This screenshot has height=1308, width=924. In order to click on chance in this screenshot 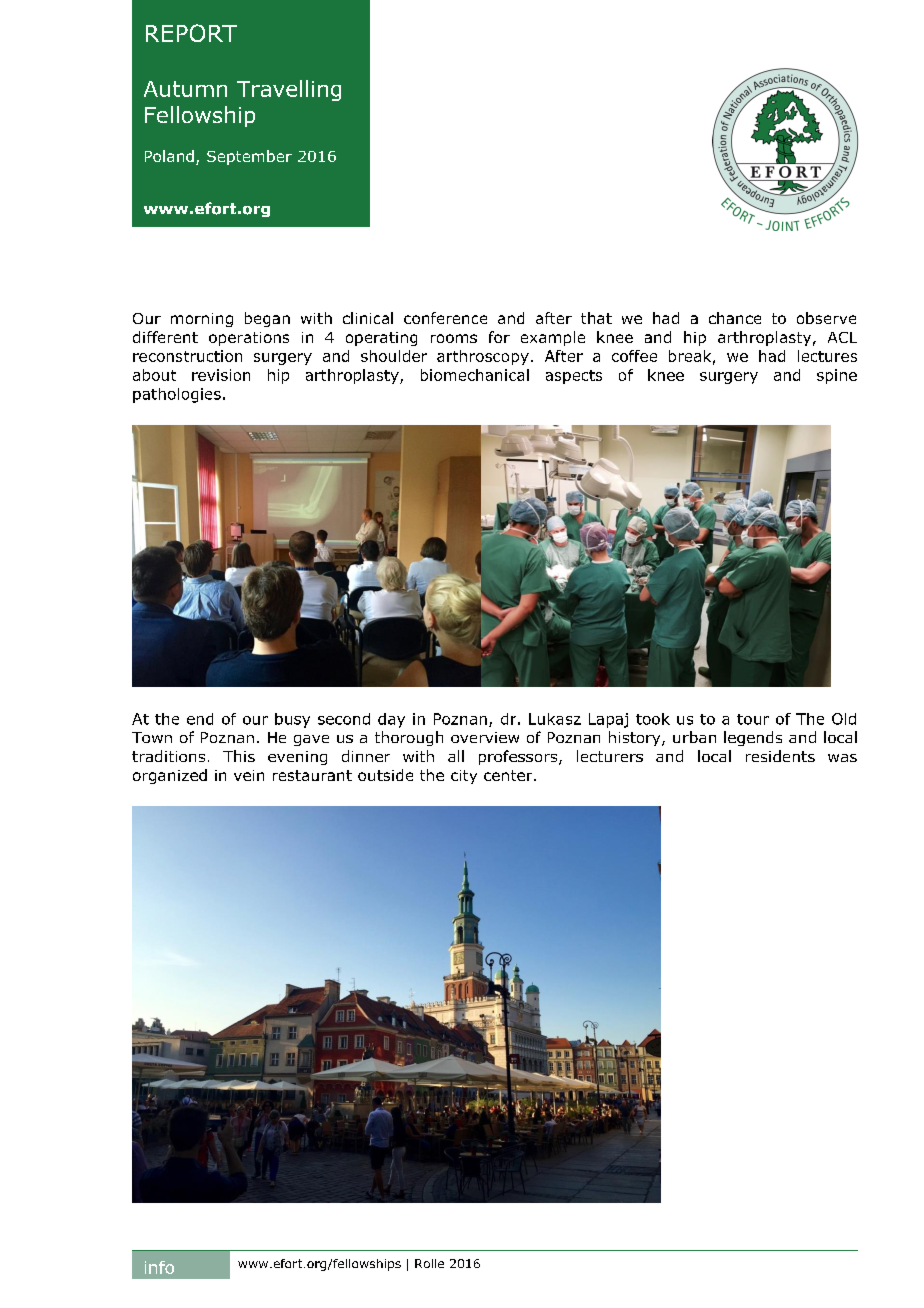, I will do `click(735, 318)`.
